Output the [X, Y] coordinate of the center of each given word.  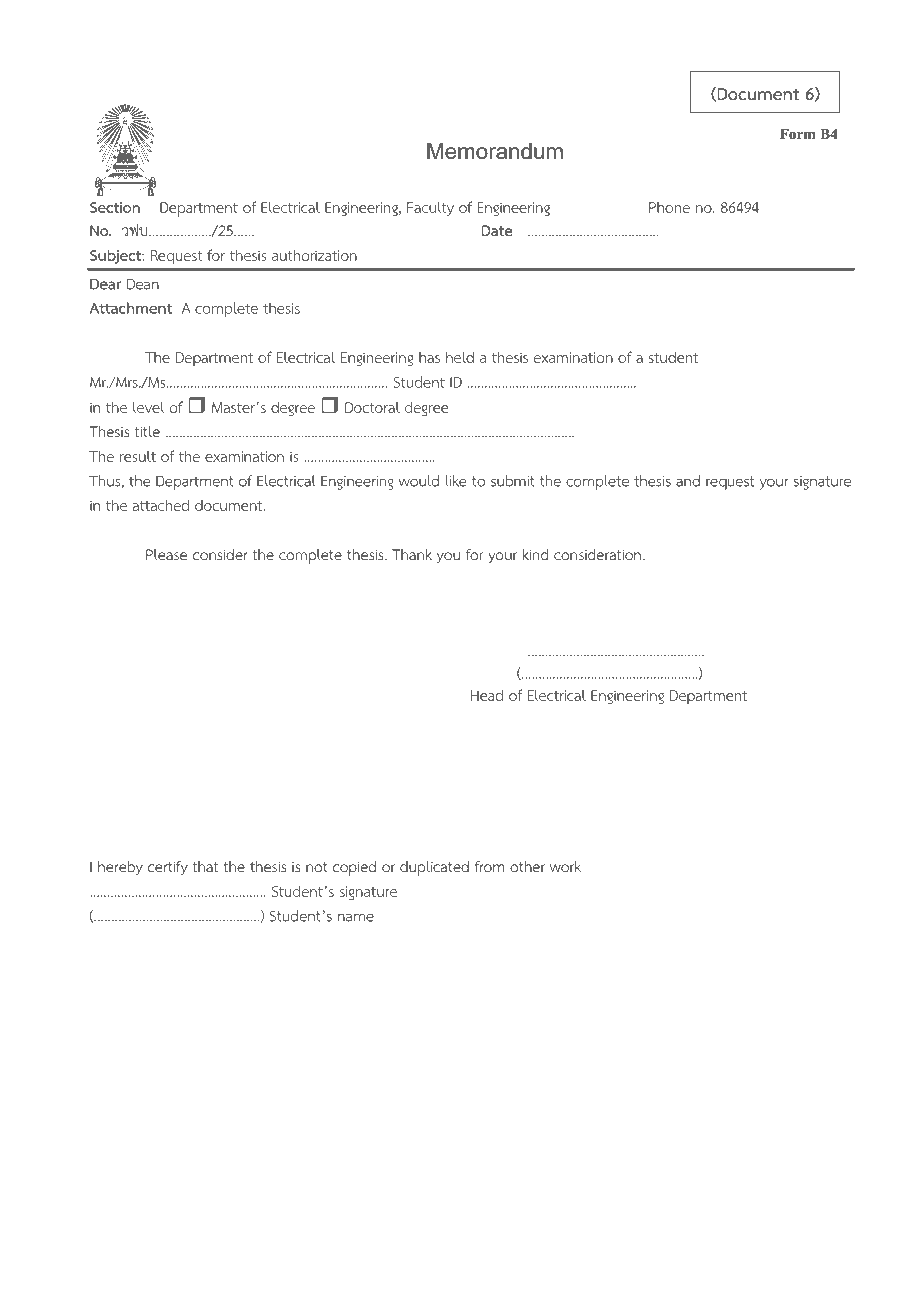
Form [798, 134]
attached [161, 505]
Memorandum [495, 151]
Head [487, 695]
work [565, 866]
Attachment [130, 308]
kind [535, 554]
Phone [669, 207]
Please [166, 554]
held [460, 357]
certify [168, 868]
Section [115, 207]
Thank [412, 554]
